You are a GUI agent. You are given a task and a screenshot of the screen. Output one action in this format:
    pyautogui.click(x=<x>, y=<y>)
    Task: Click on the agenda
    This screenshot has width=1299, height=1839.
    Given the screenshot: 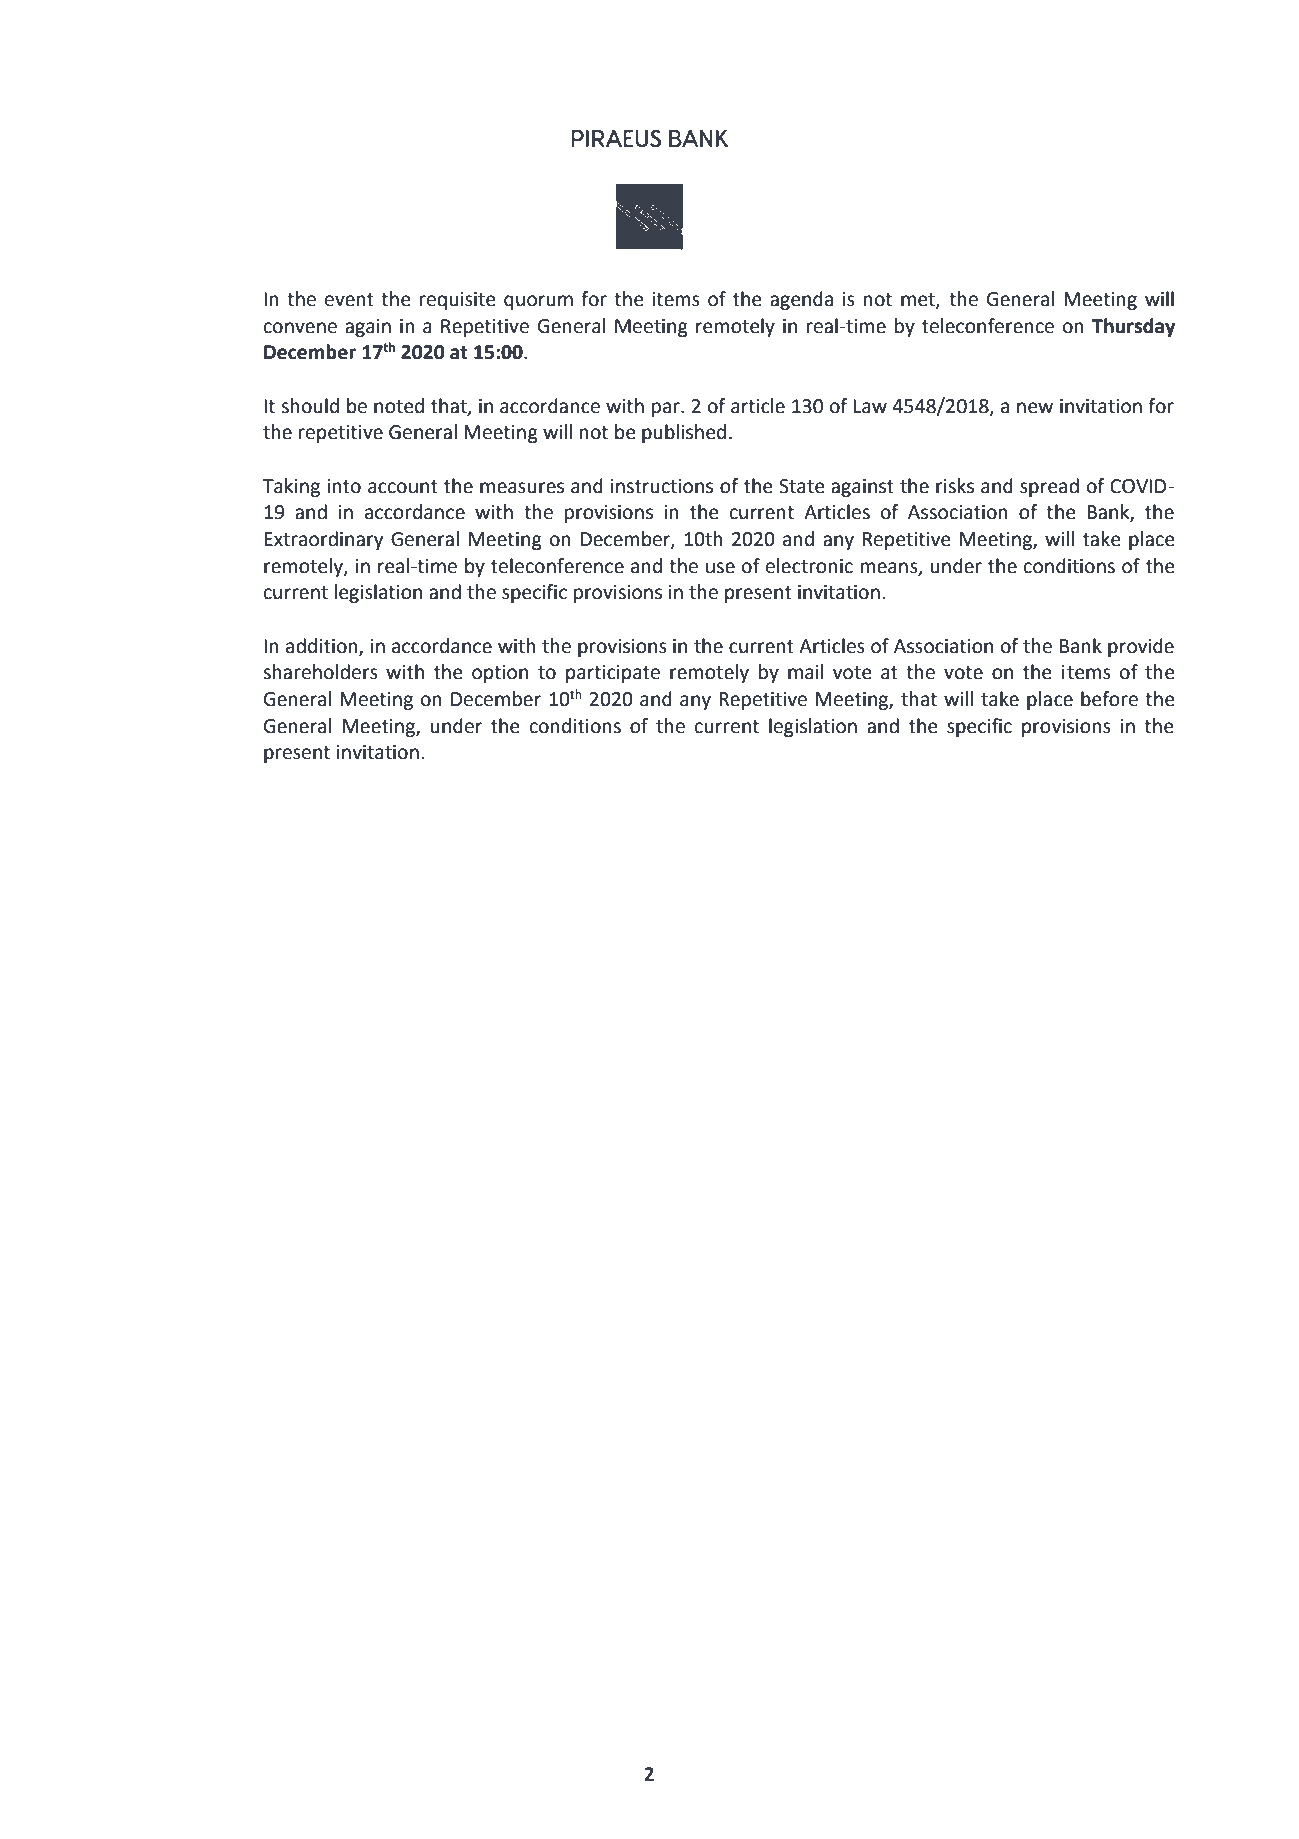 What is the action you would take?
    pyautogui.click(x=801, y=300)
